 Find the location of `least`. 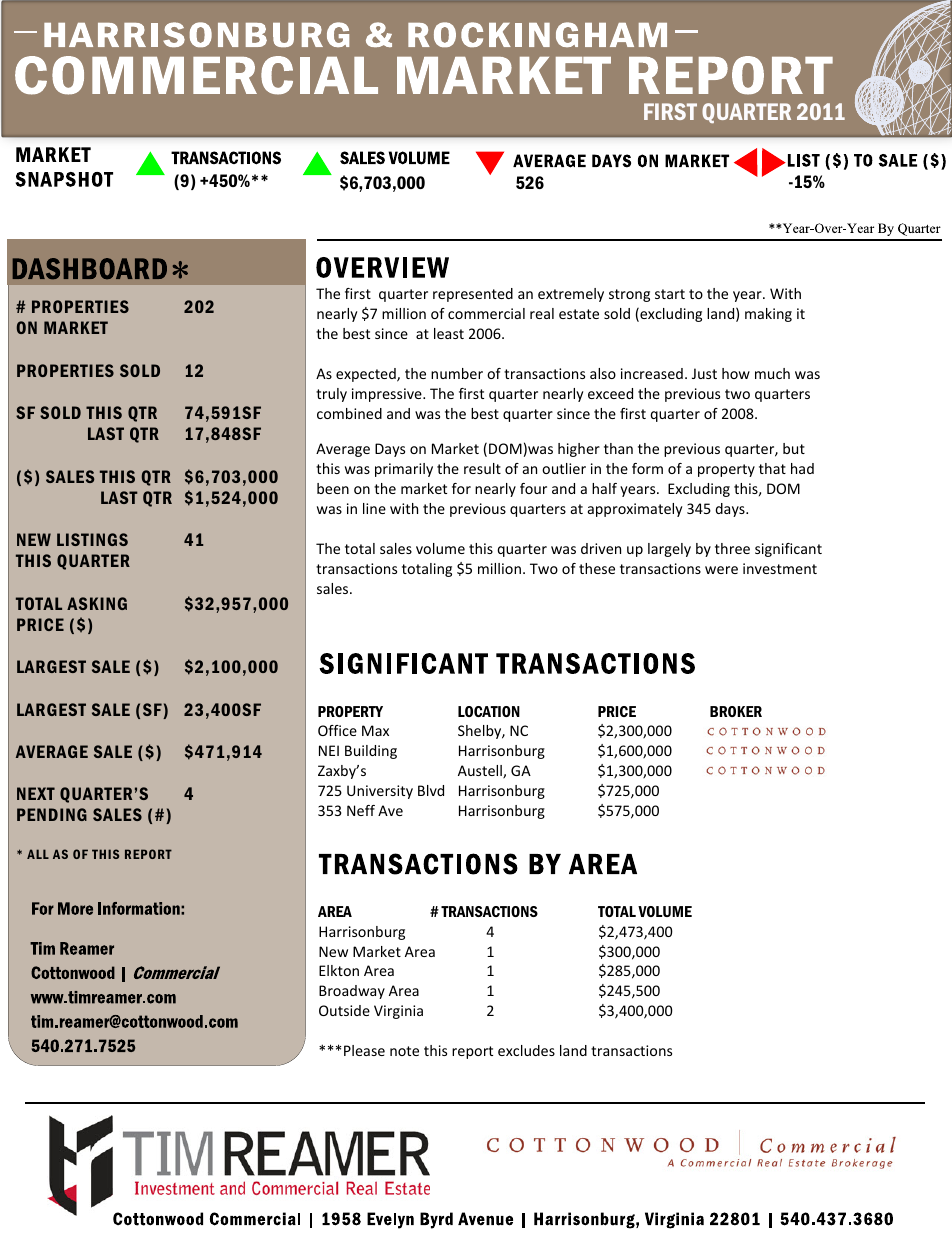

least is located at coordinates (449, 333).
